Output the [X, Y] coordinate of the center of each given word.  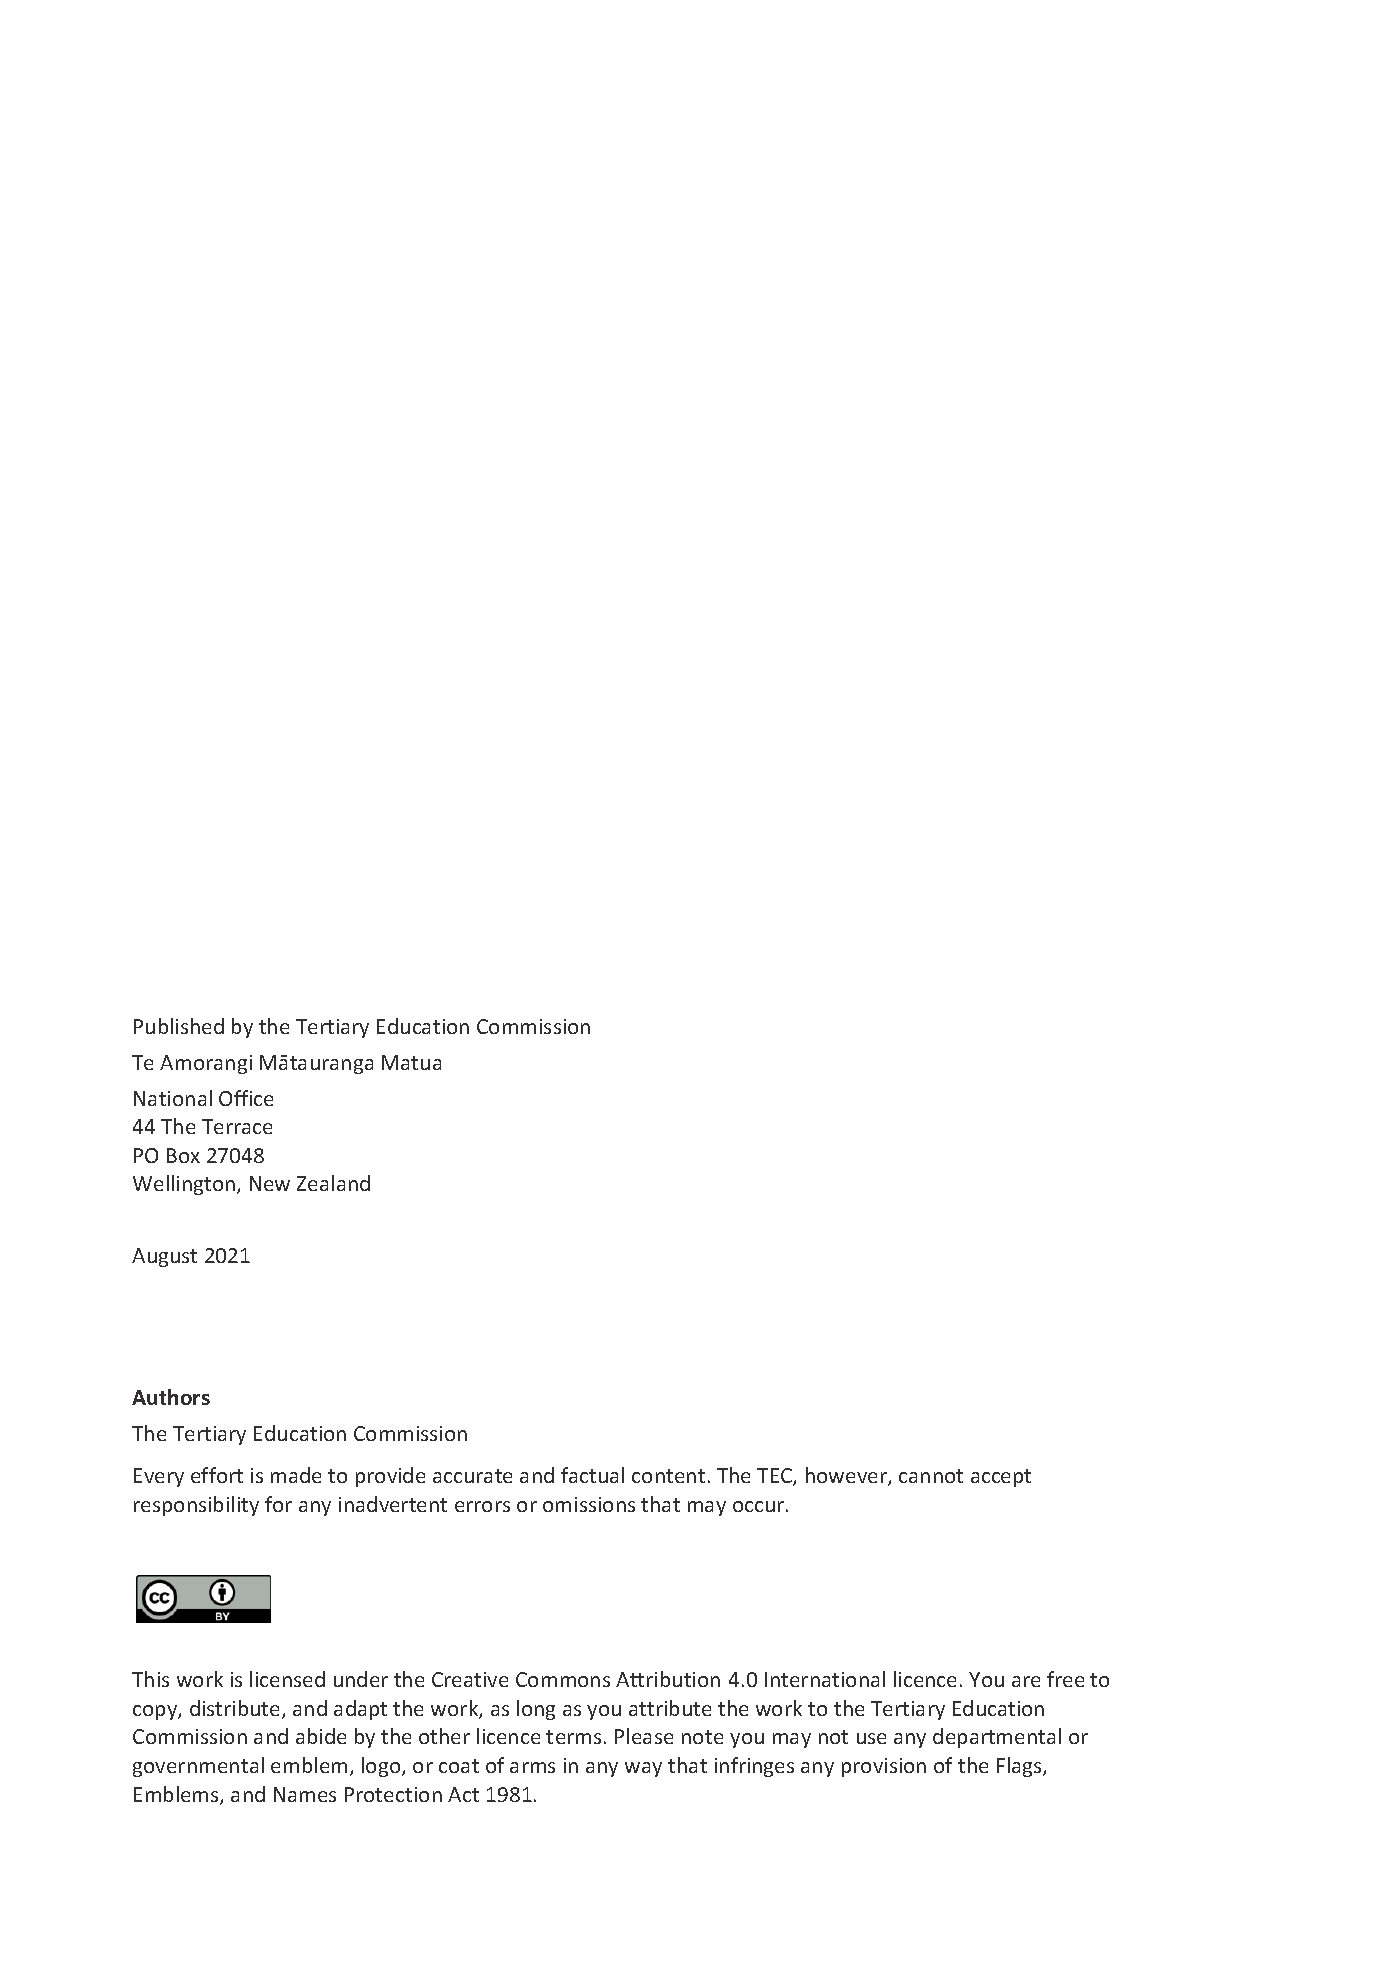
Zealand [333, 1183]
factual [592, 1475]
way [643, 1769]
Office [246, 1098]
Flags [1020, 1767]
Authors [171, 1397]
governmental [198, 1767]
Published [179, 1026]
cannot [931, 1476]
